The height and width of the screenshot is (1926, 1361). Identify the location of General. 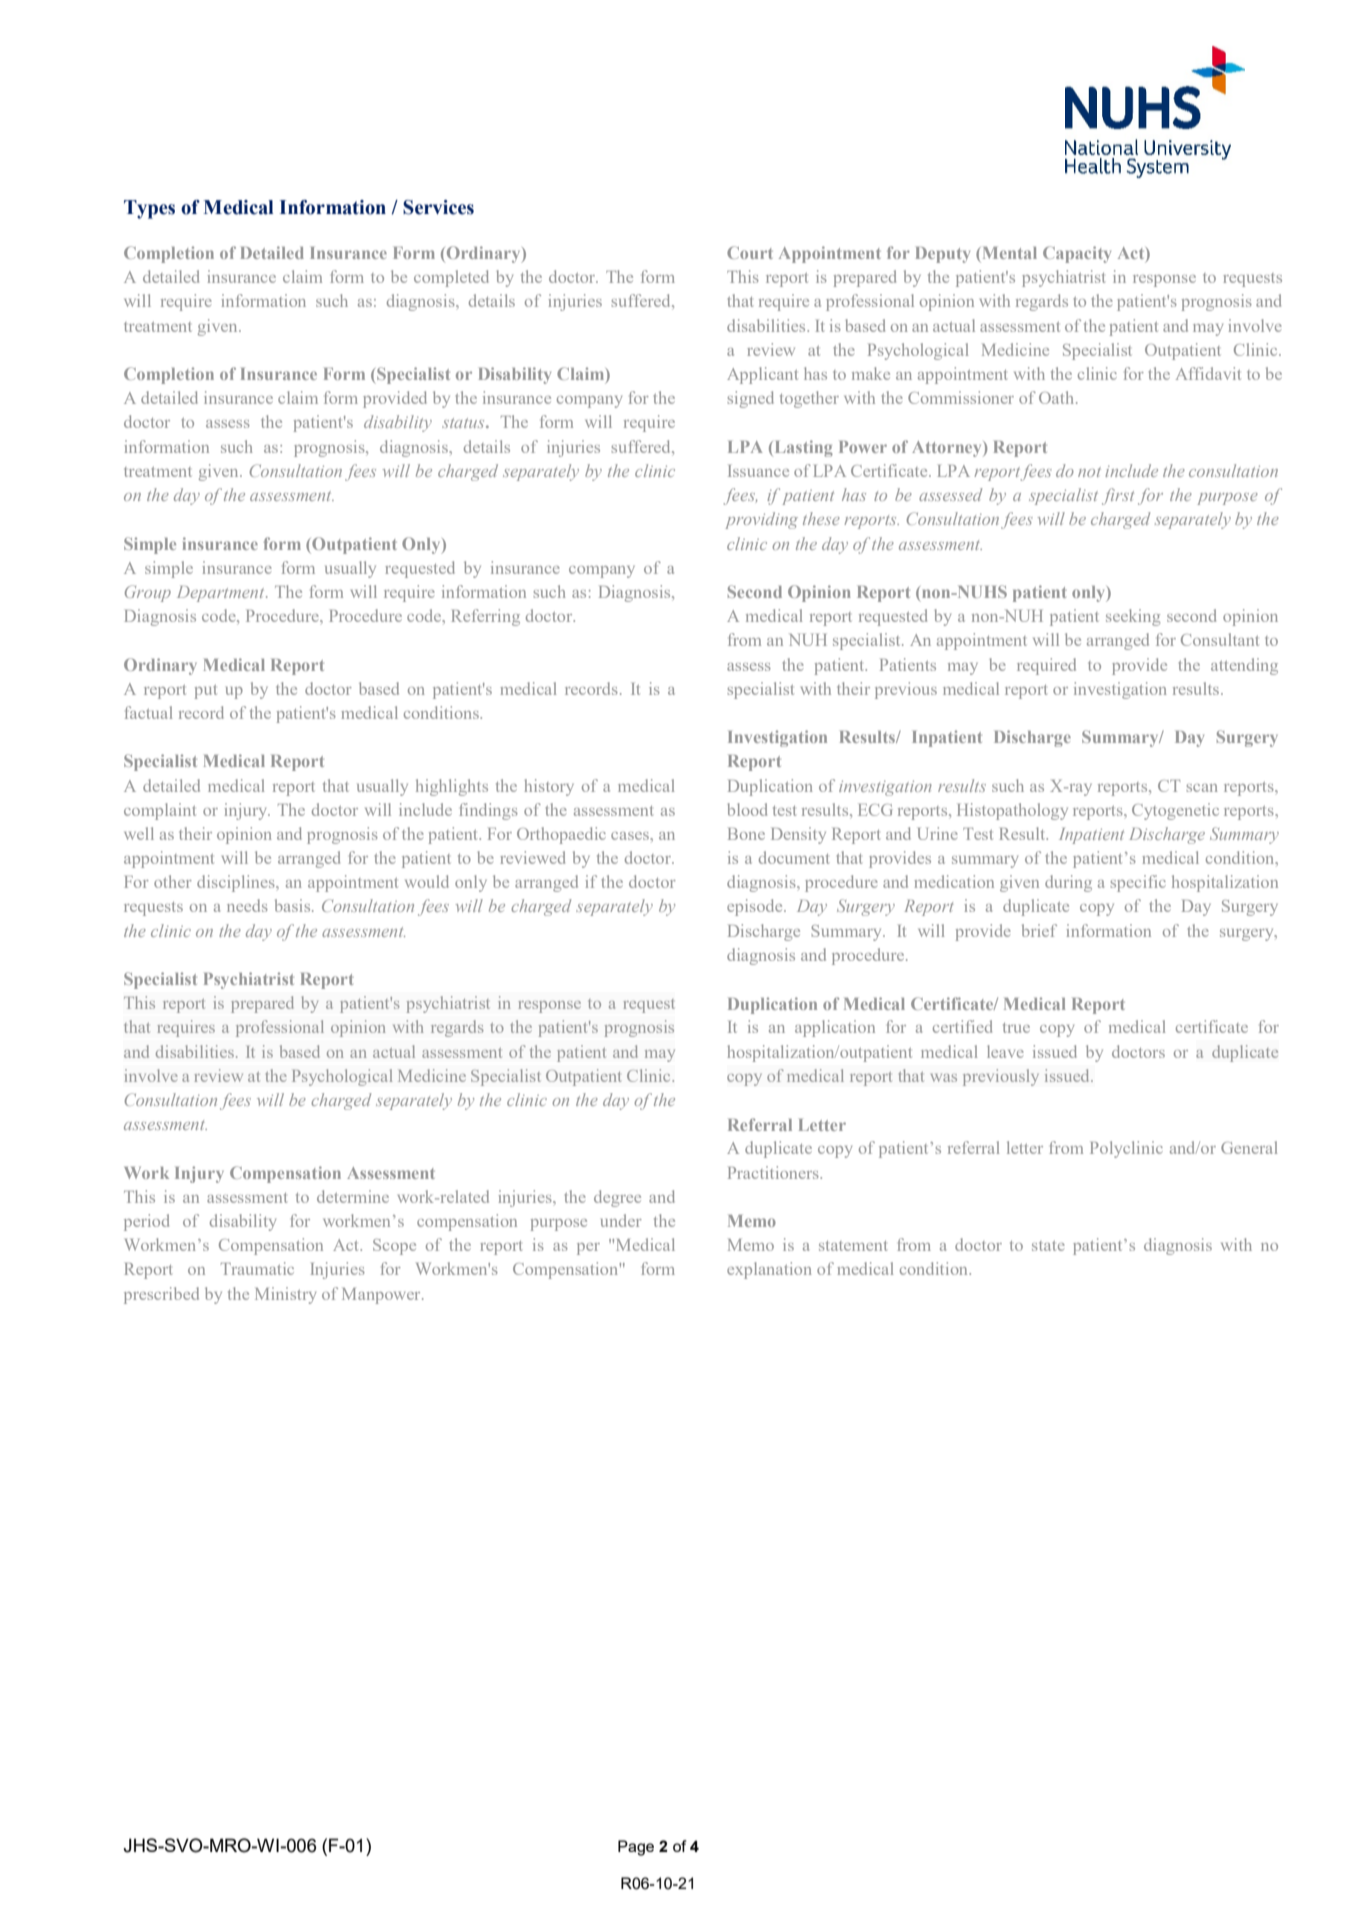
(1249, 1147).
